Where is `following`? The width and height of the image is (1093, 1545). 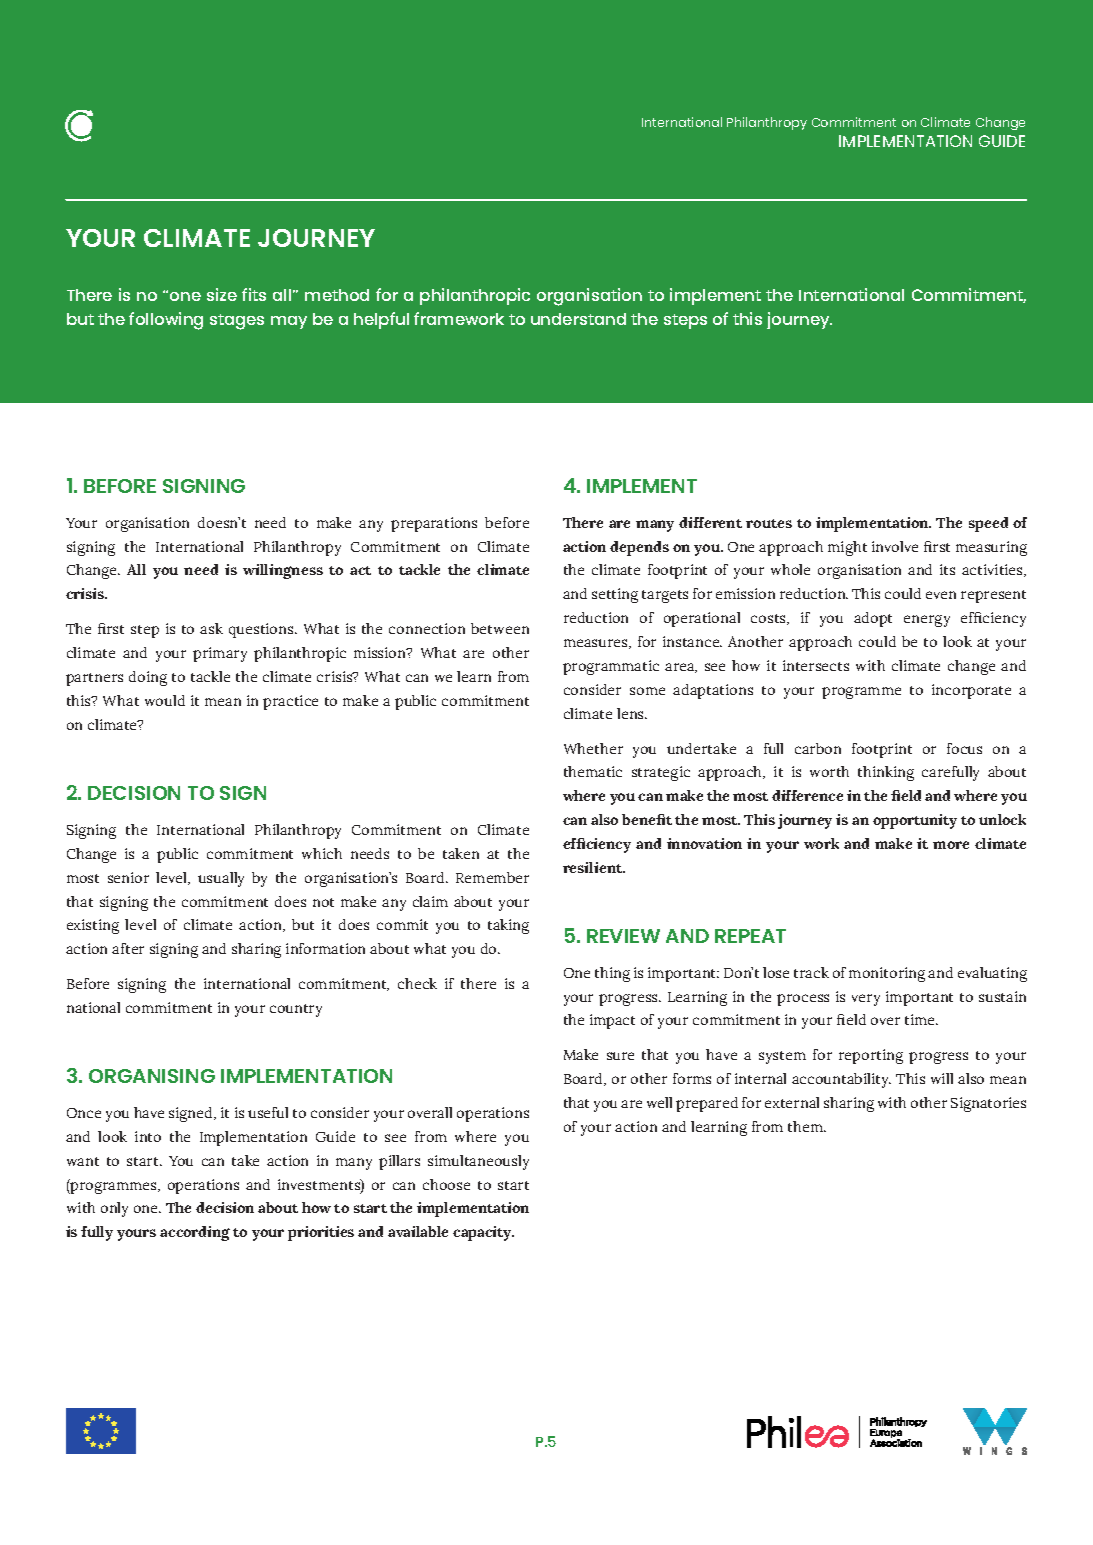
following is located at coordinates (166, 321).
